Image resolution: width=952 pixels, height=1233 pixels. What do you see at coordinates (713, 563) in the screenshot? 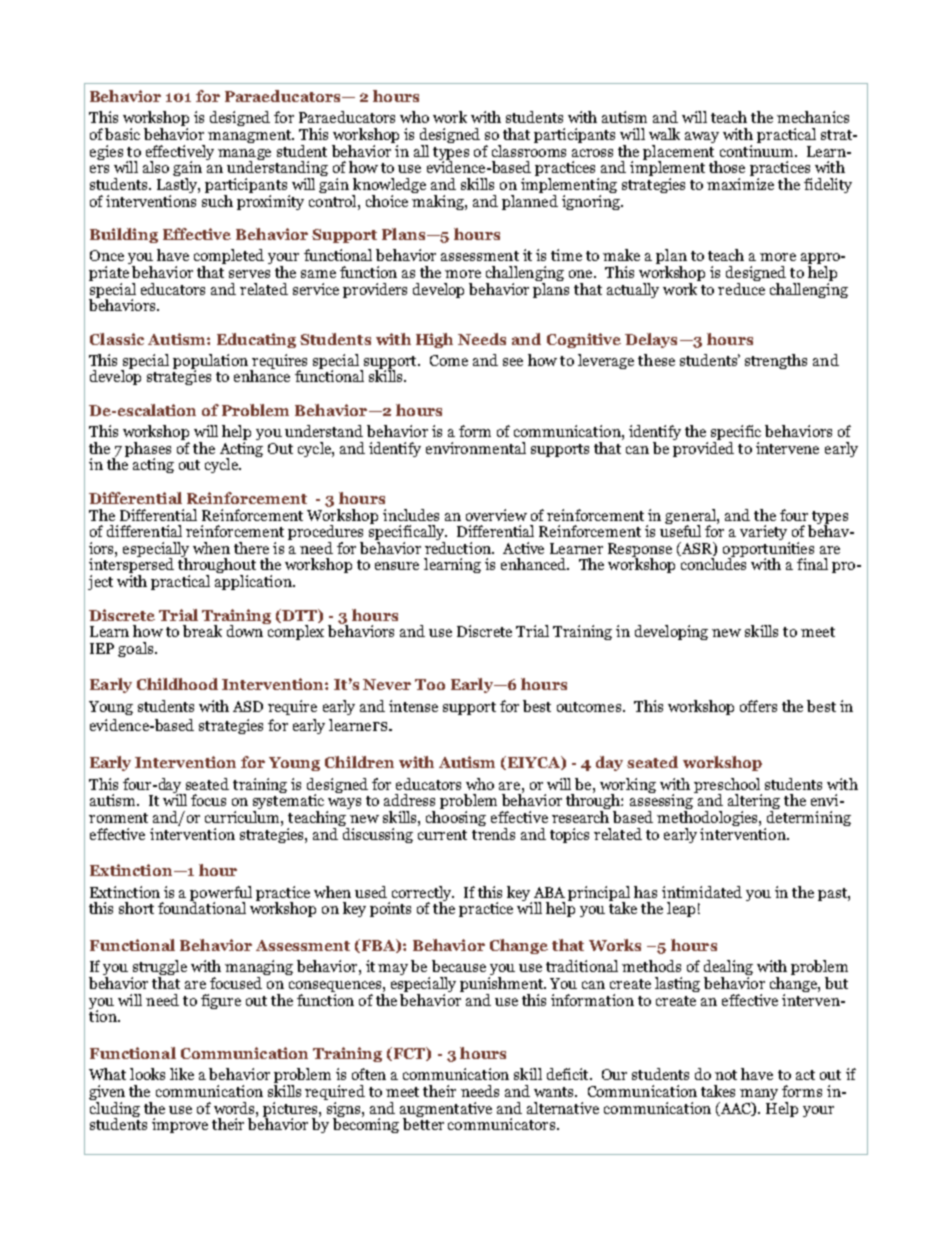
I see `concludes` at bounding box center [713, 563].
